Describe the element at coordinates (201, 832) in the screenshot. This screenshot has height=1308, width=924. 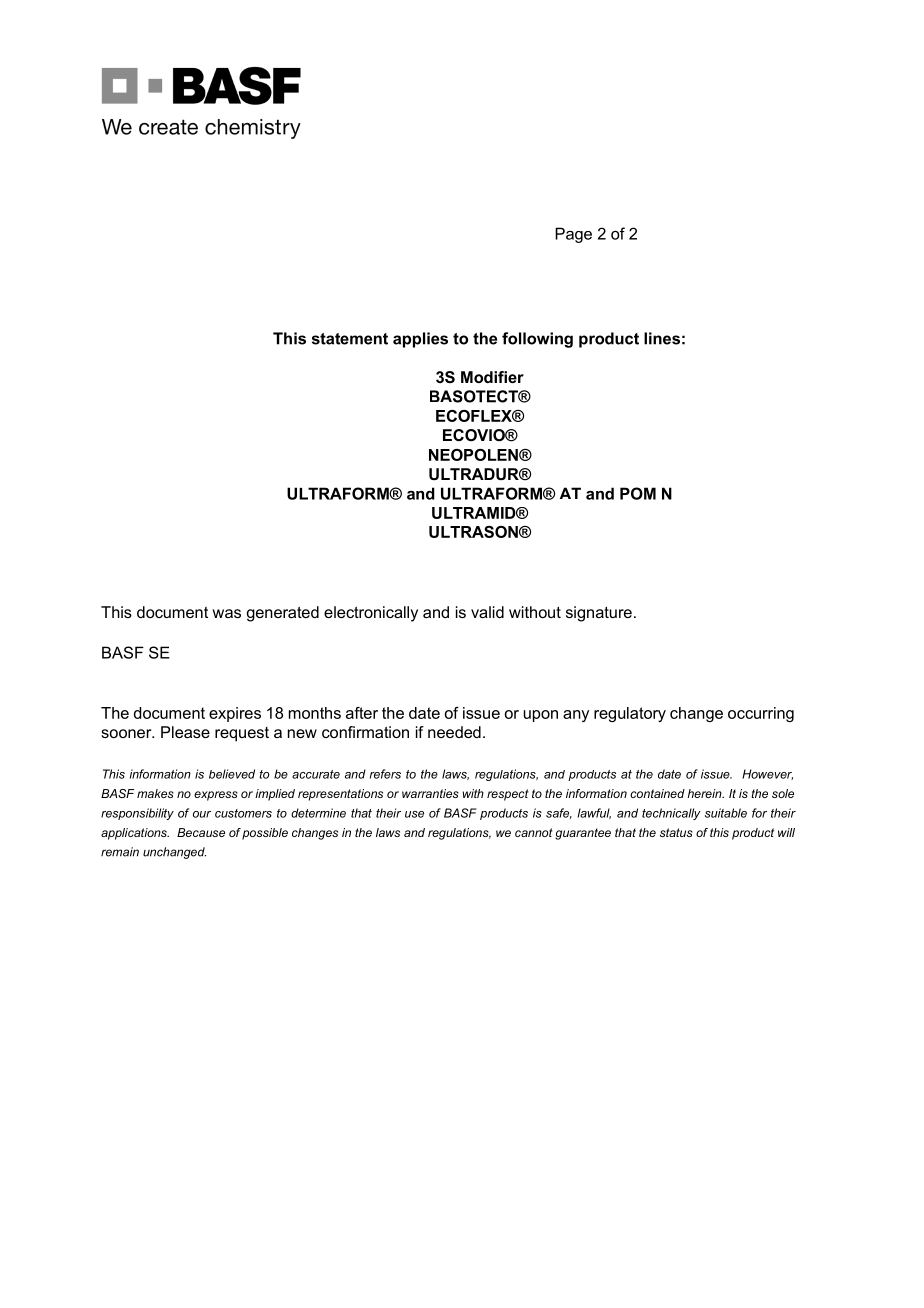
I see `Because` at that location.
